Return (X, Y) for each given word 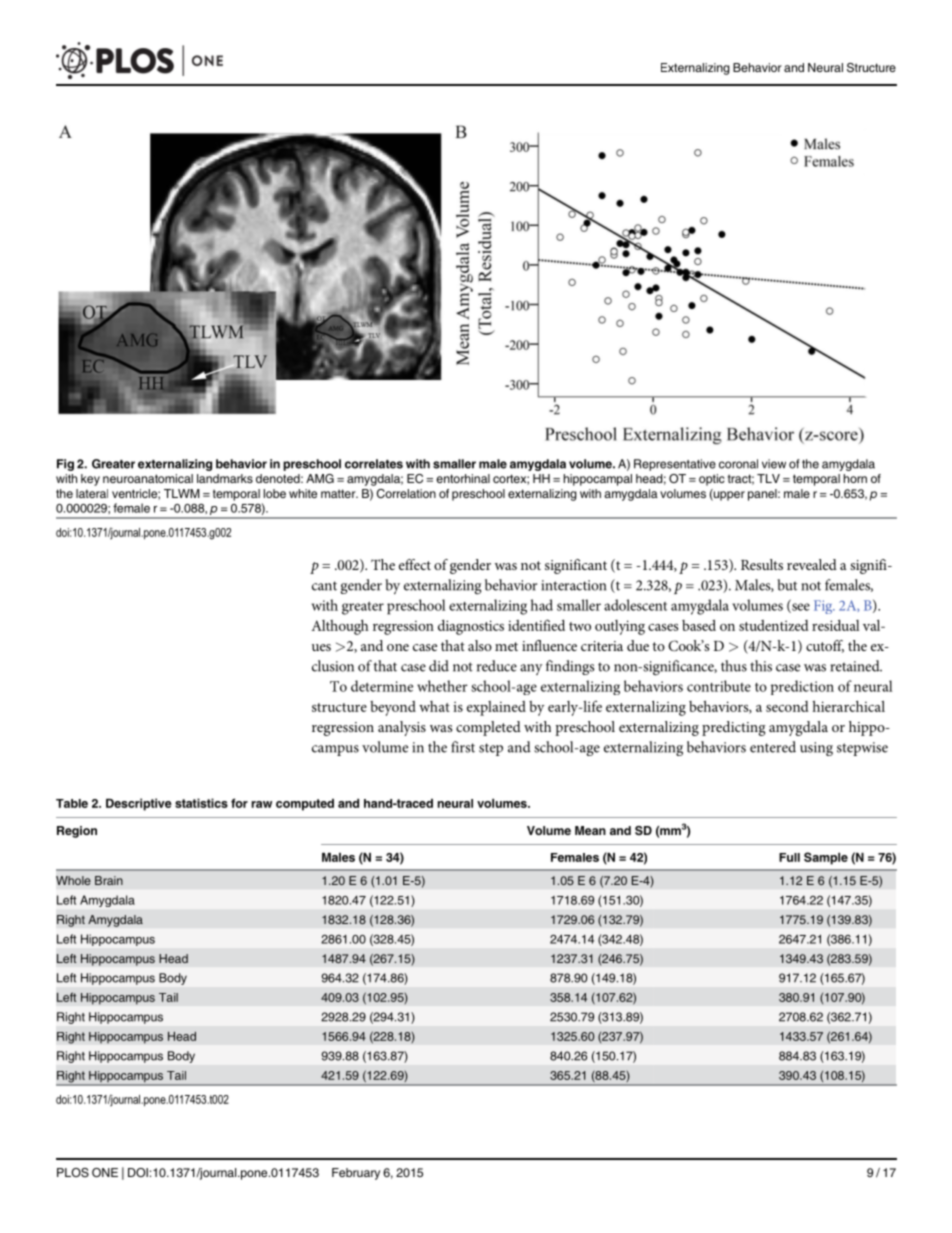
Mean (590, 830)
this (761, 666)
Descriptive (139, 804)
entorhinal (463, 478)
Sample (826, 858)
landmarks (225, 478)
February (356, 1174)
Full (789, 857)
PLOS (73, 1173)
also (480, 645)
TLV (768, 478)
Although (340, 627)
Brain (109, 880)
